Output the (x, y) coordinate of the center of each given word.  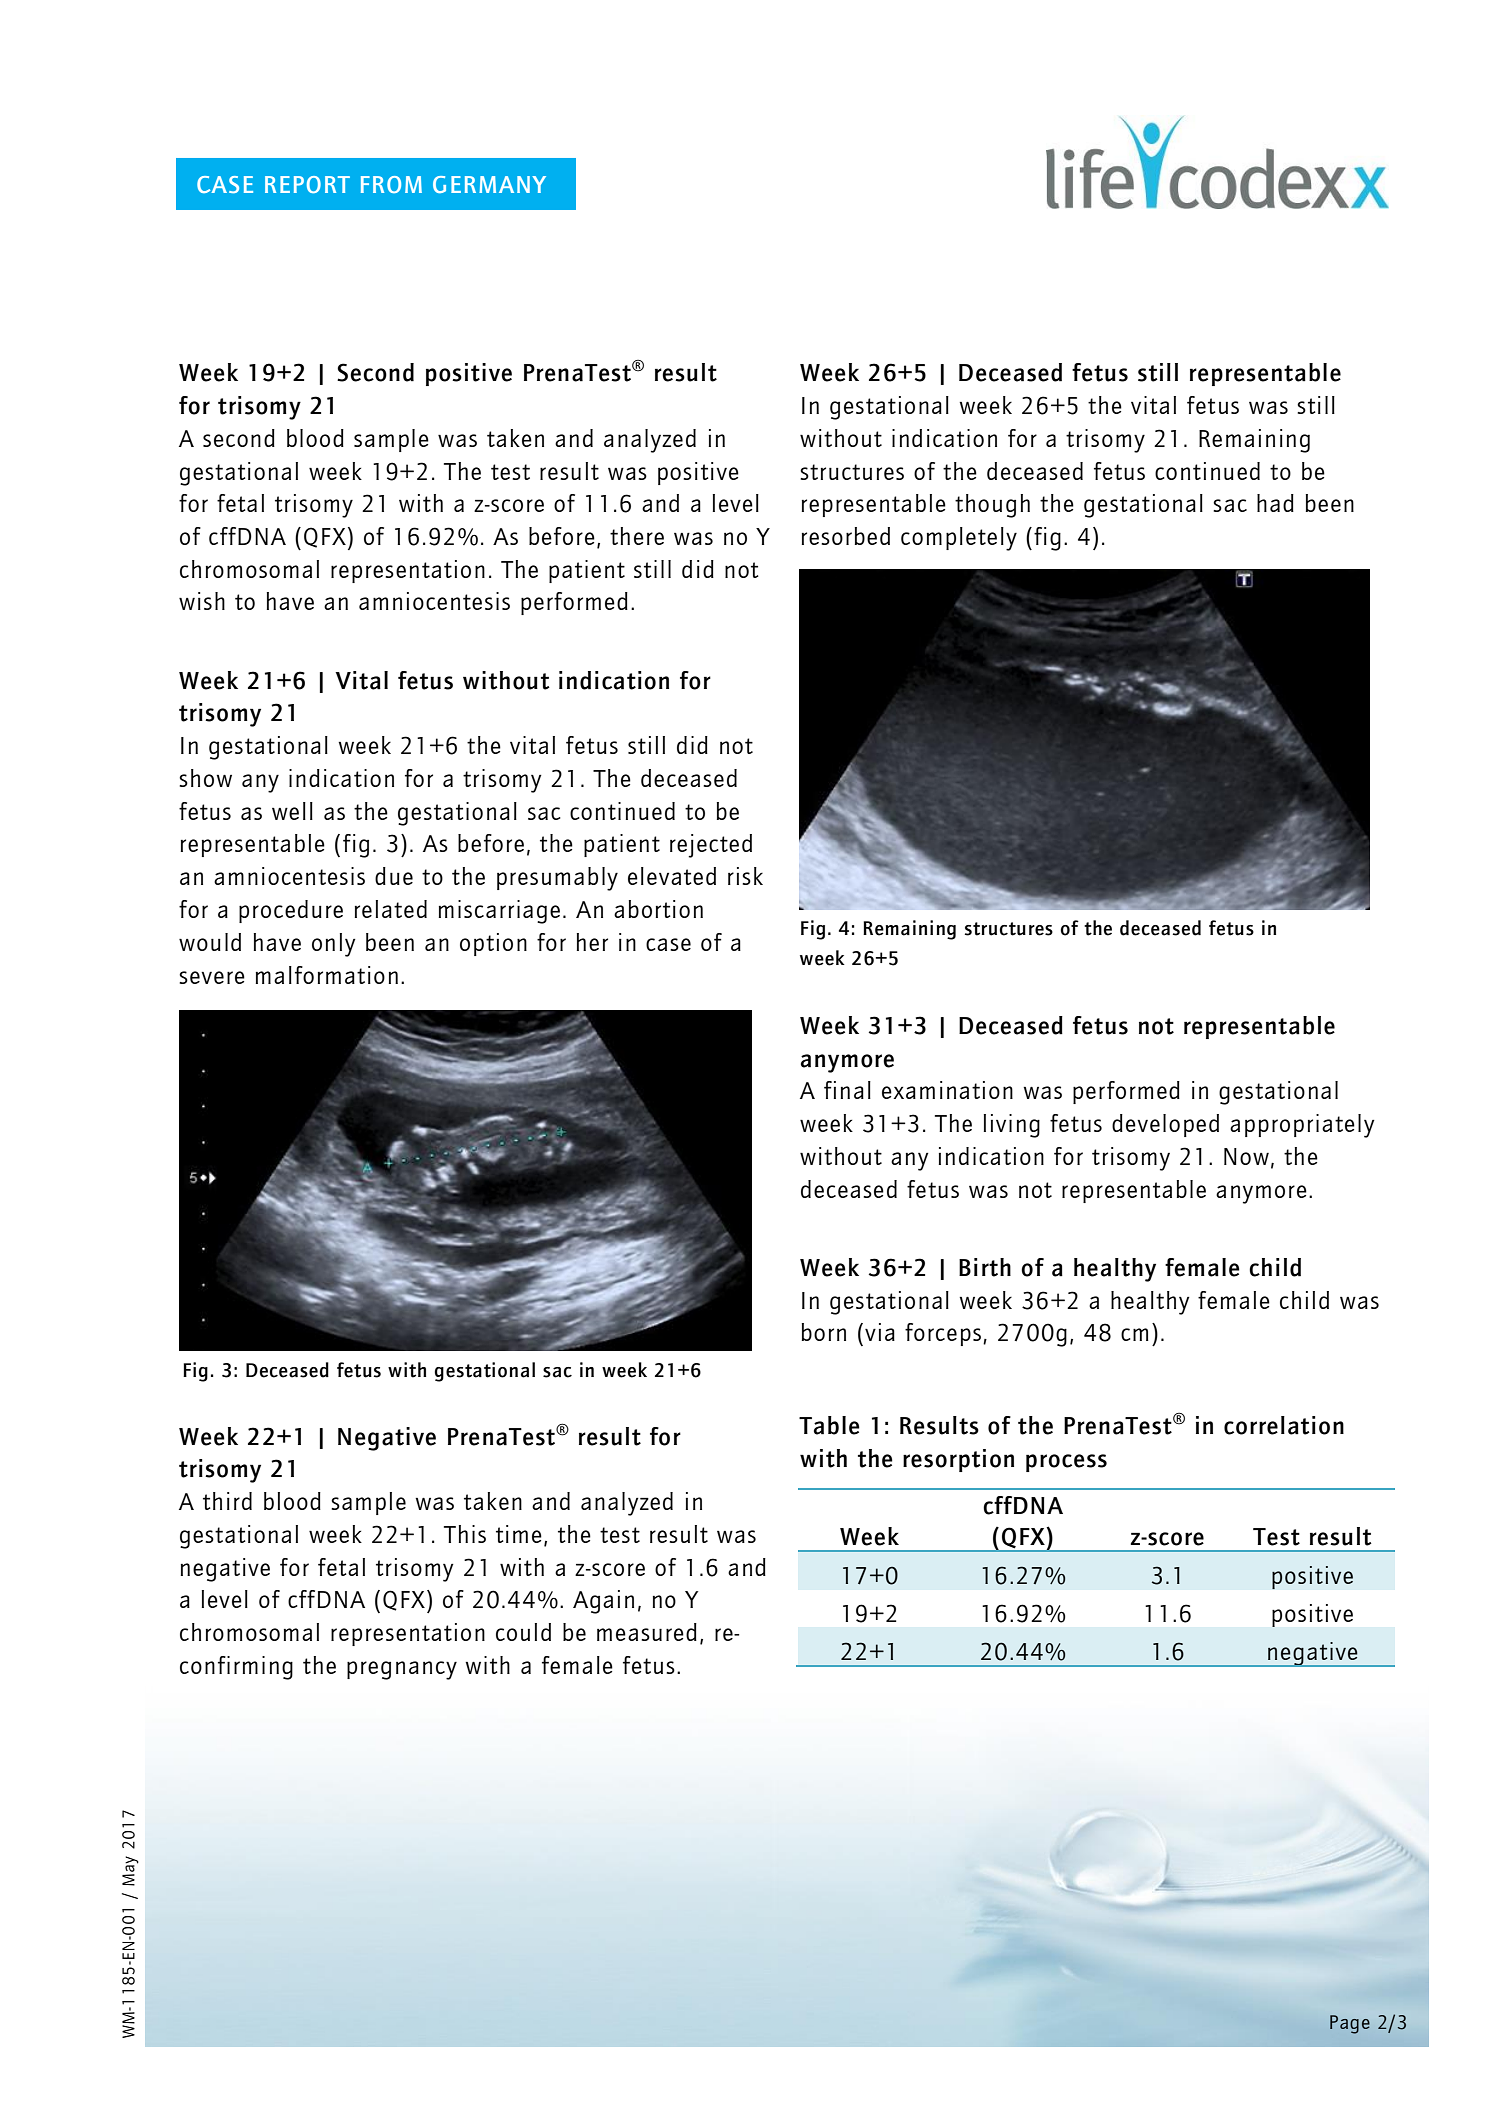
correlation (1284, 1425)
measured (647, 1632)
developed (1165, 1125)
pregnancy (402, 1670)
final (847, 1090)
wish (202, 601)
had (1275, 503)
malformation (327, 975)
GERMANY (489, 184)
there (637, 536)
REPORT (307, 184)
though (992, 506)
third (227, 1501)
